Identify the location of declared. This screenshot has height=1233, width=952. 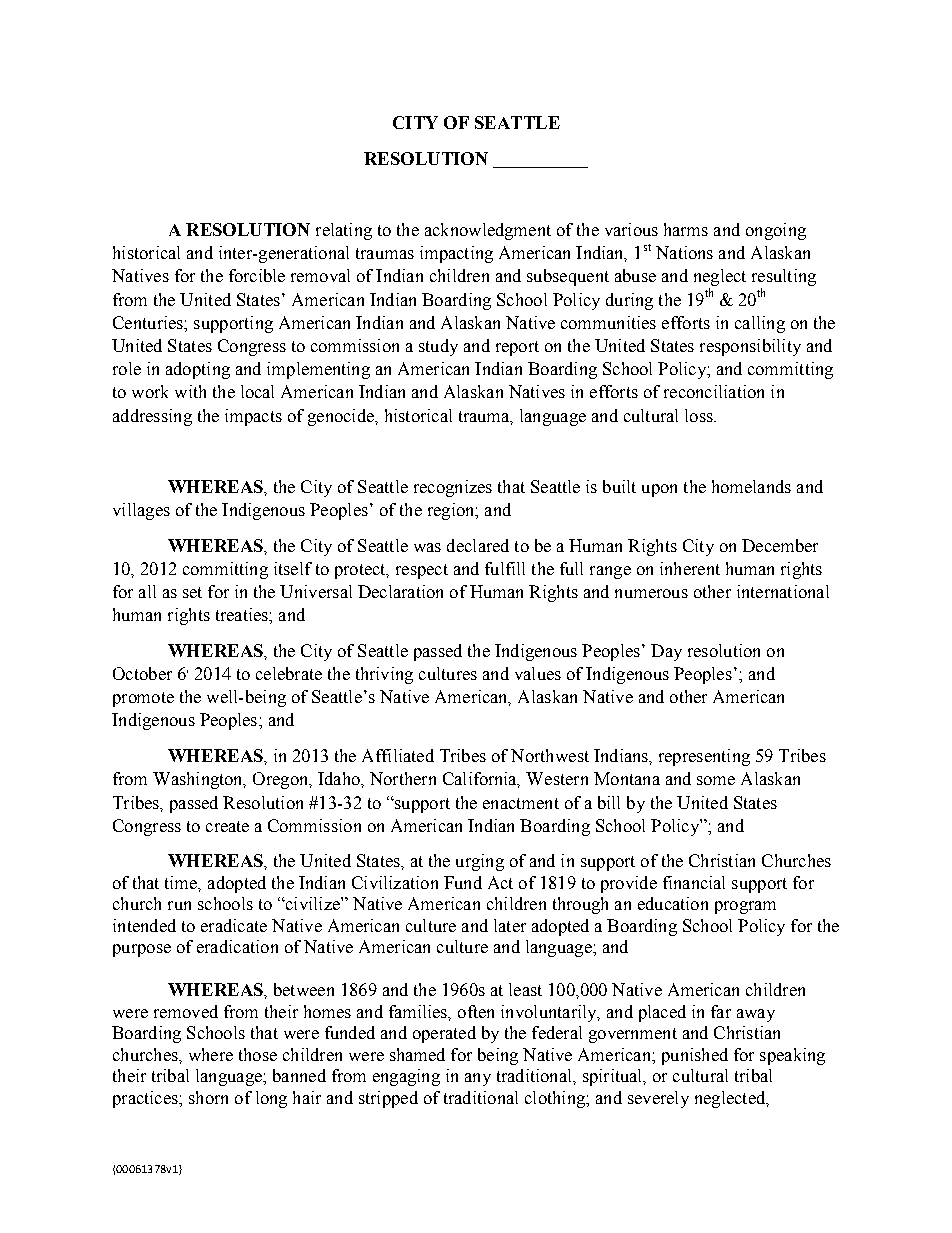
(478, 545).
